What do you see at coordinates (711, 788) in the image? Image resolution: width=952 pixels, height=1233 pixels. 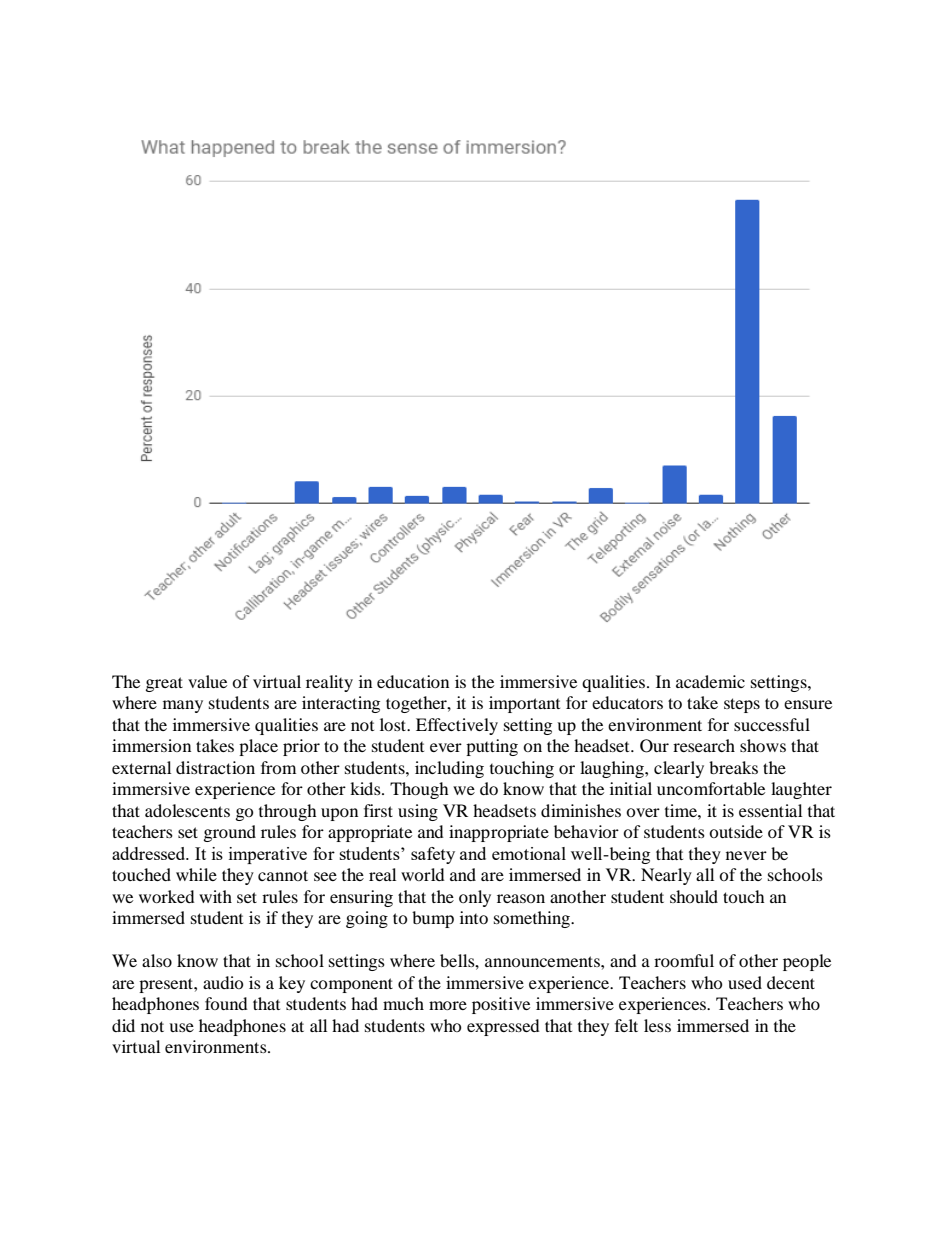 I see `uncomfortable` at bounding box center [711, 788].
